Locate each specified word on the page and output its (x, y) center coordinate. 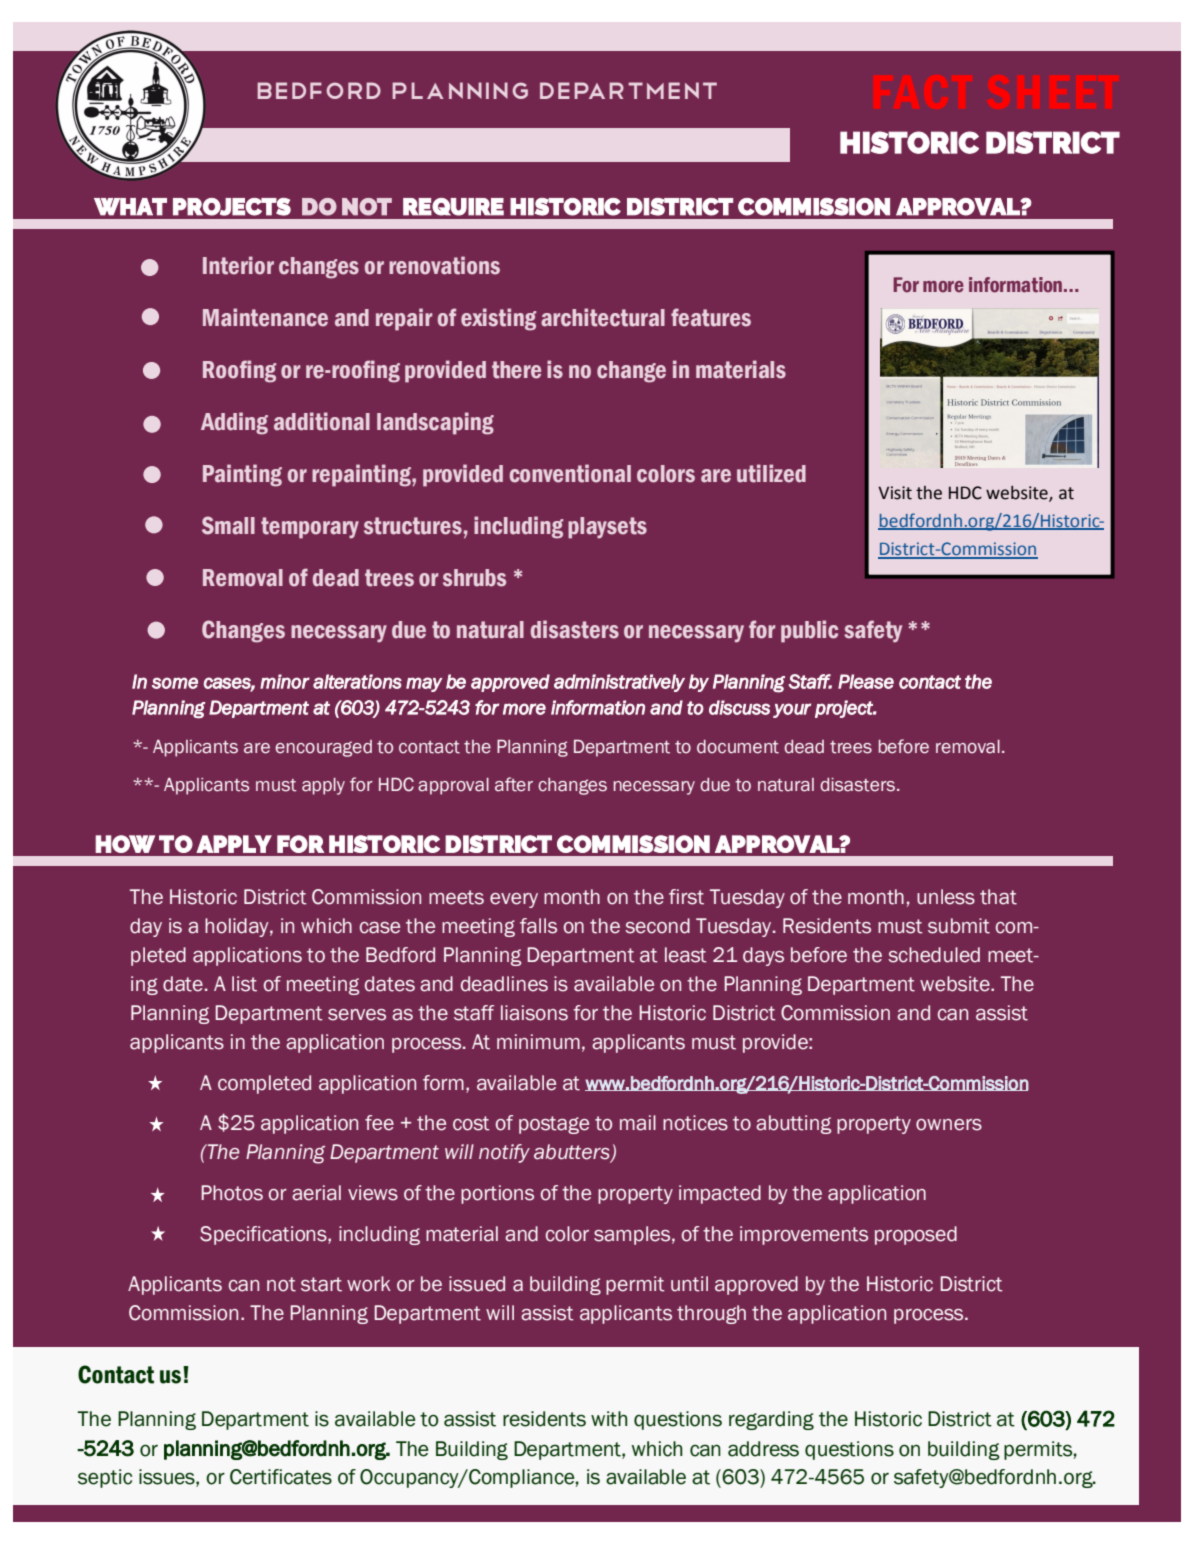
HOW (125, 844)
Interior (238, 265)
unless (946, 897)
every (514, 900)
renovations (444, 265)
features (711, 317)
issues (168, 1478)
